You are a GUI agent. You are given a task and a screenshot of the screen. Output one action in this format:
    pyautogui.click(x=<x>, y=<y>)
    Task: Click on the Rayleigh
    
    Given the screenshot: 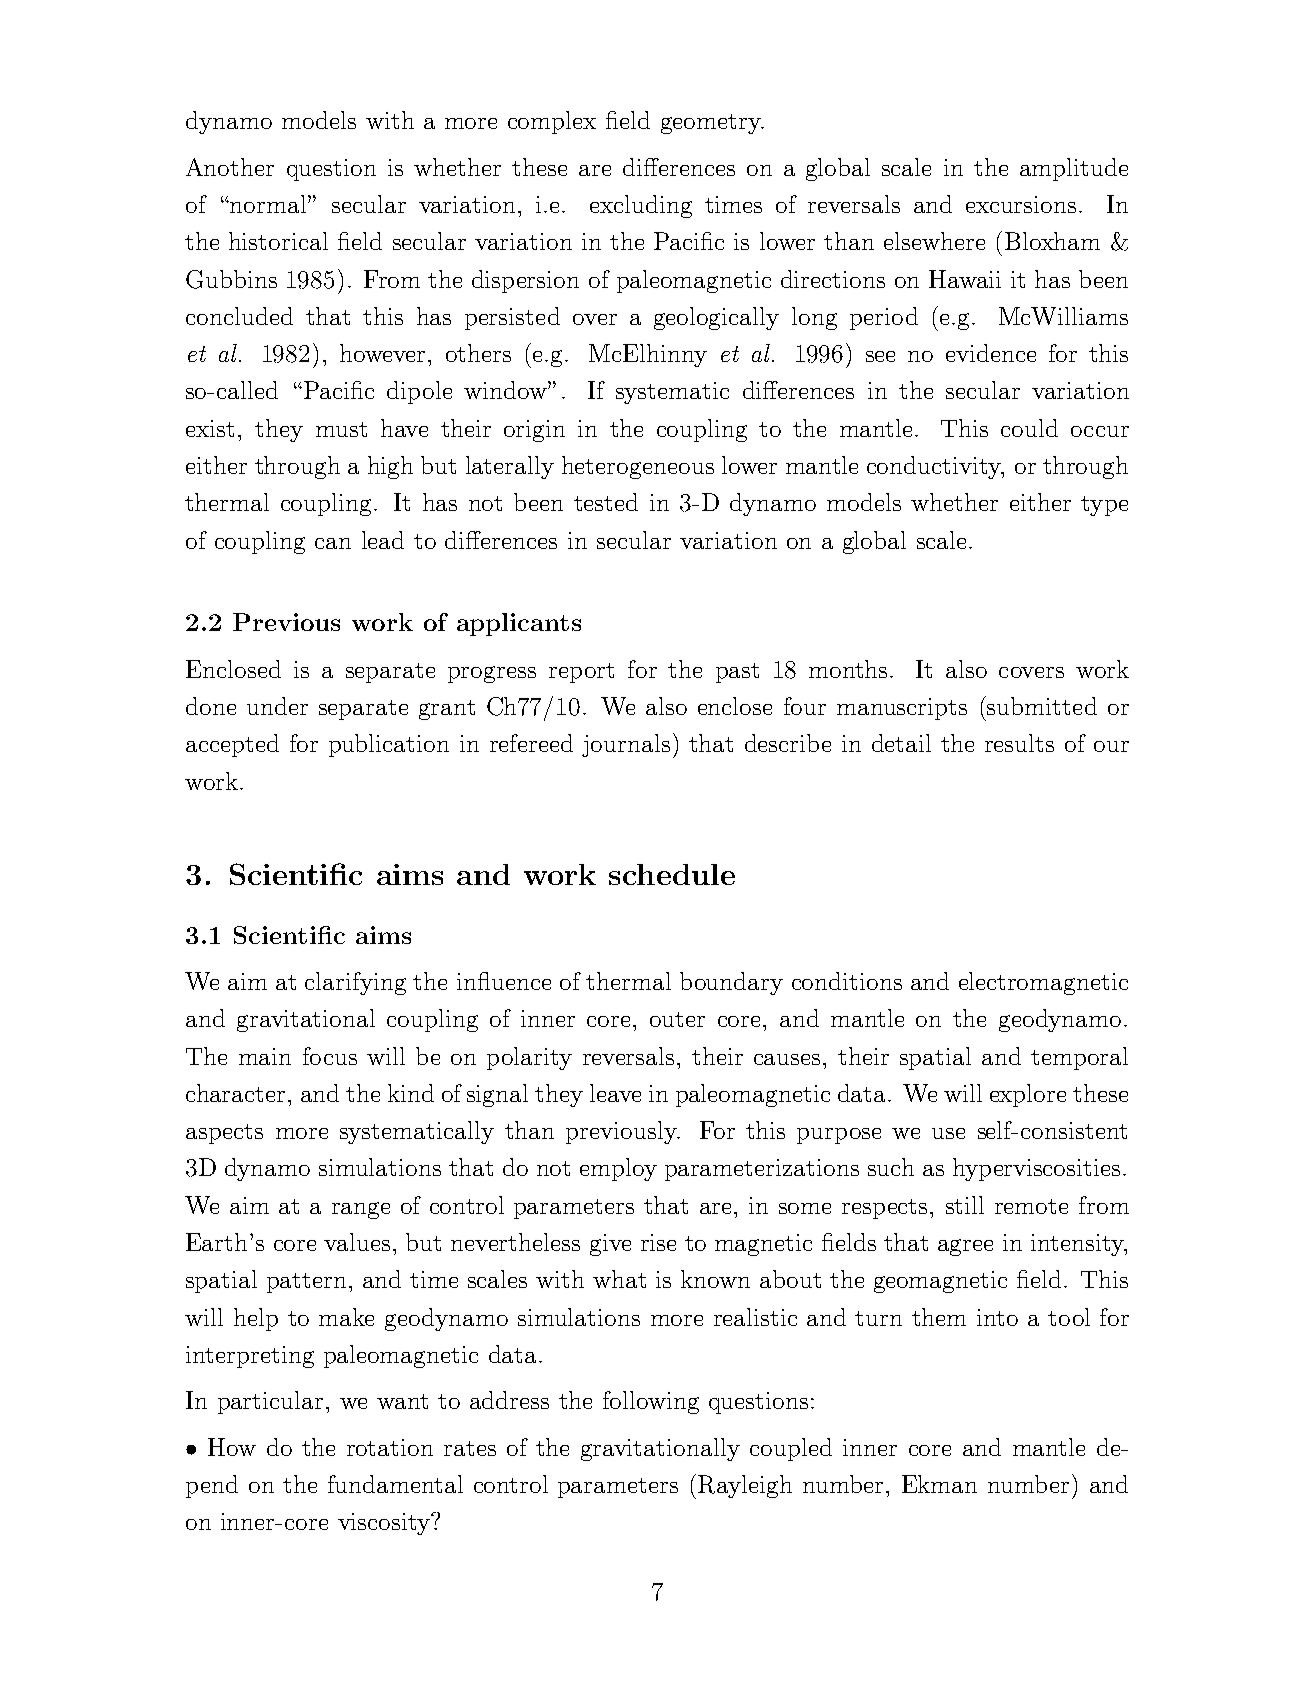 What is the action you would take?
    pyautogui.click(x=745, y=1486)
